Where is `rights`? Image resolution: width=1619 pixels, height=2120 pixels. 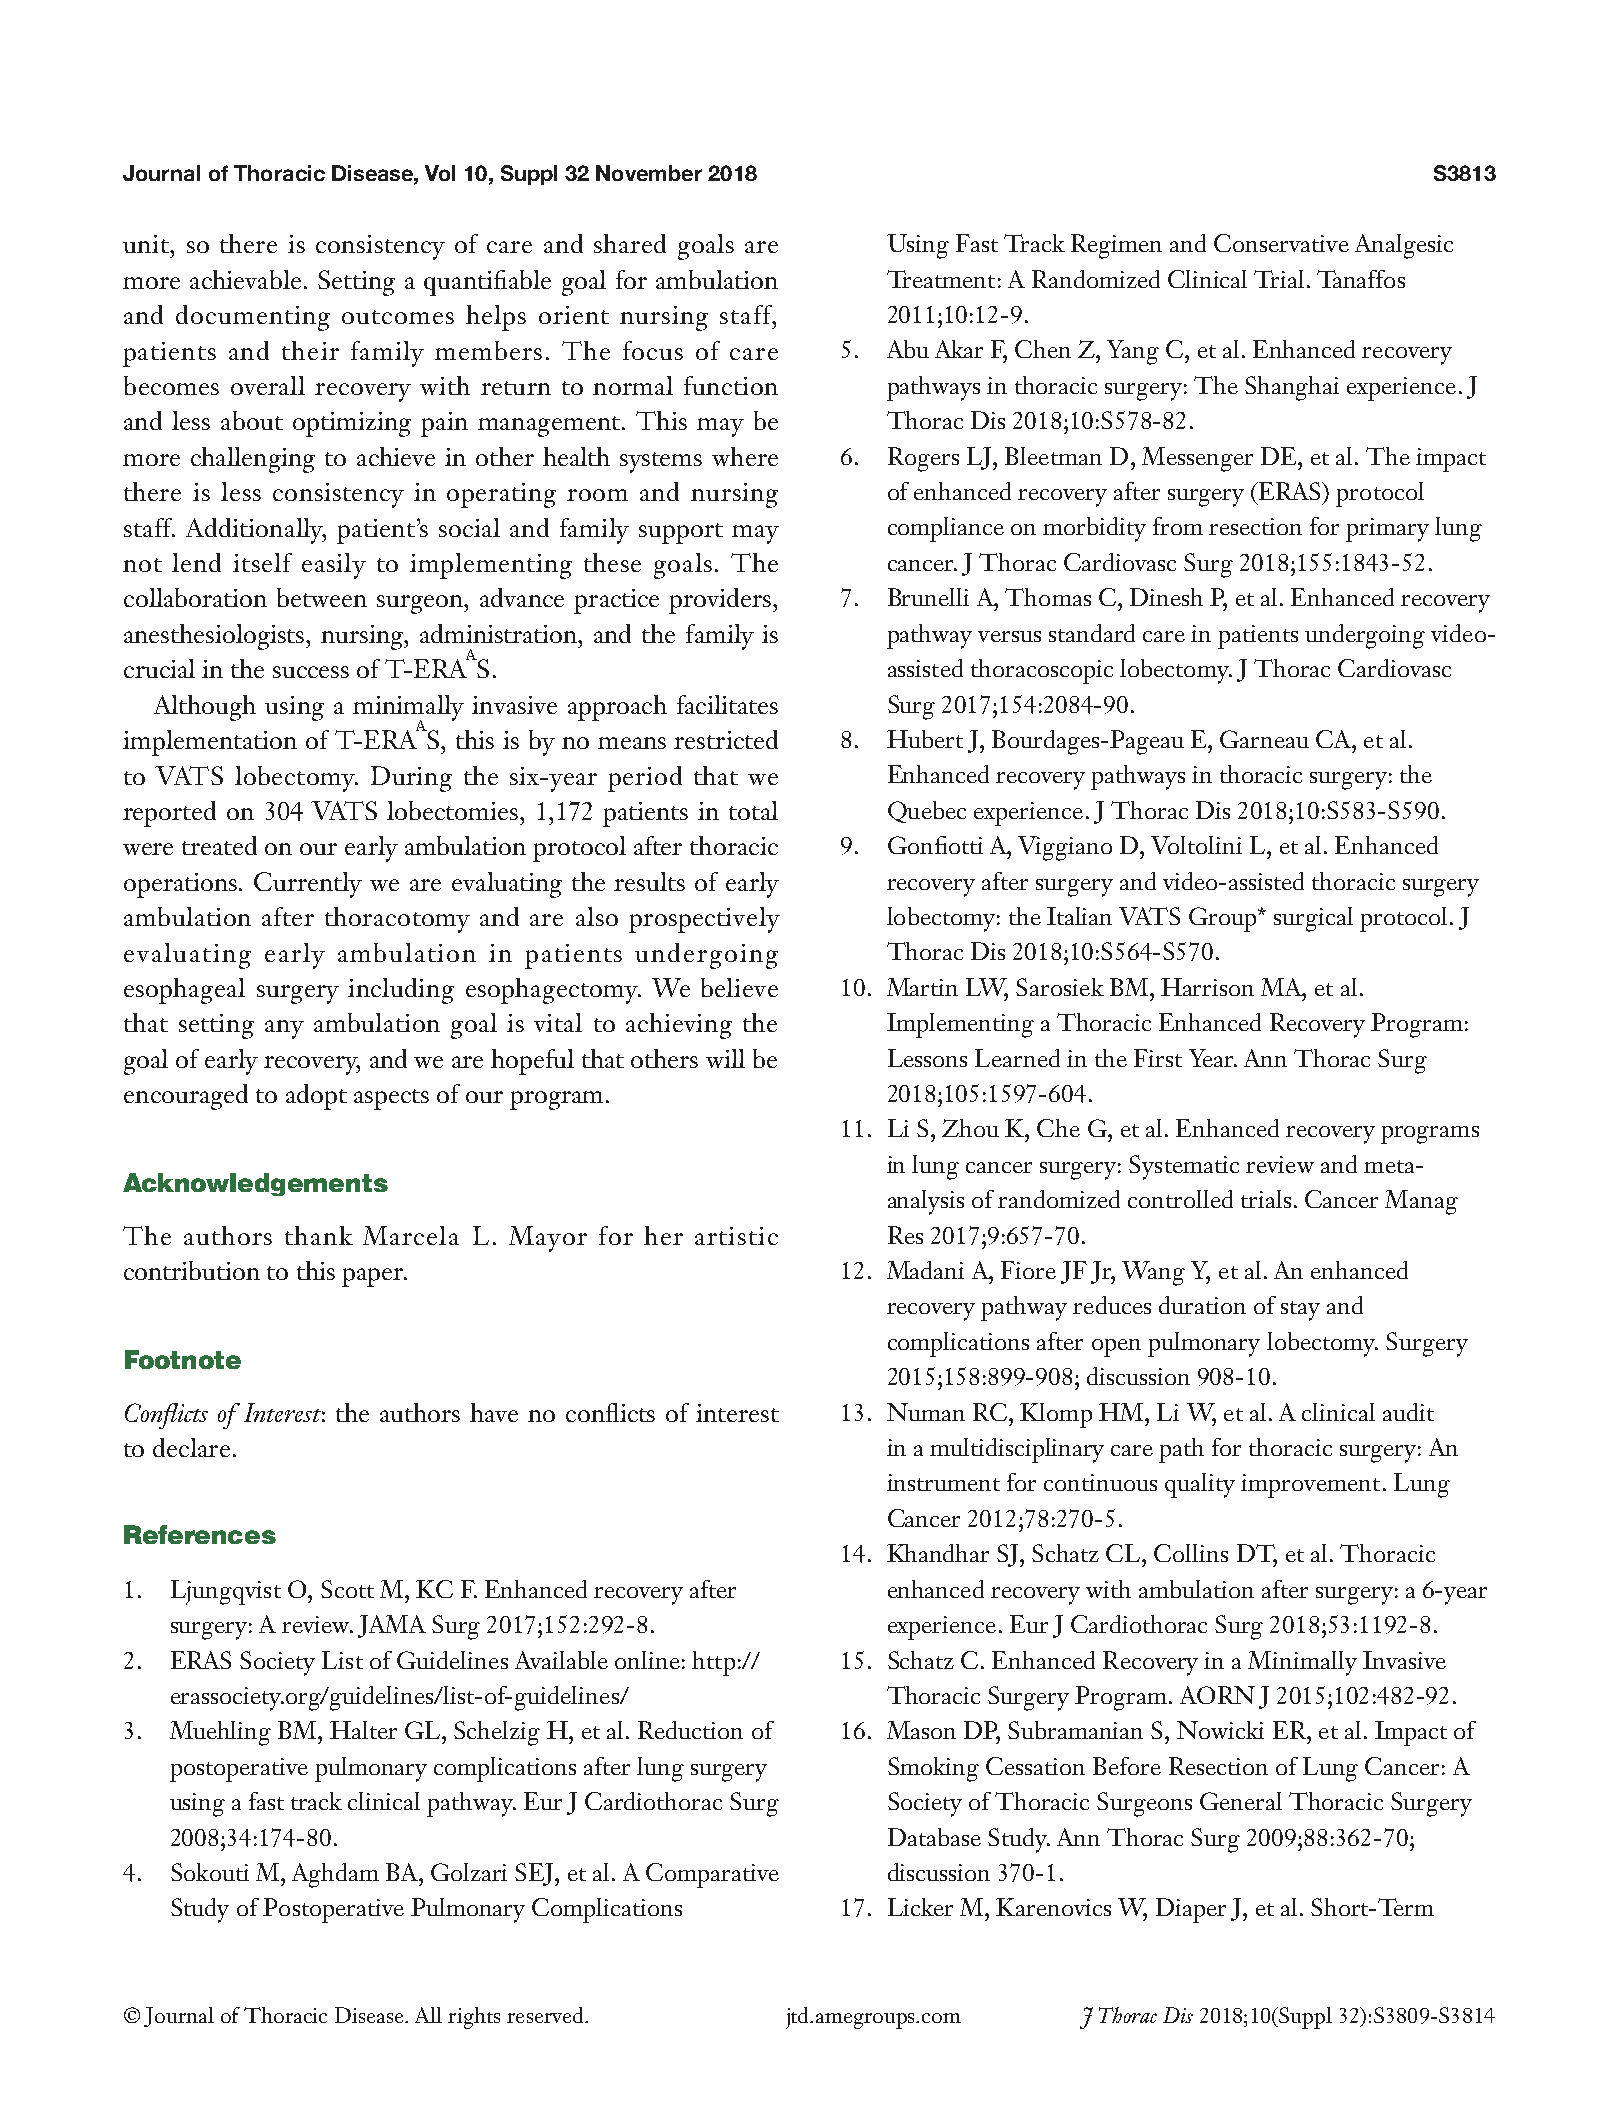
rights is located at coordinates (474, 2018).
